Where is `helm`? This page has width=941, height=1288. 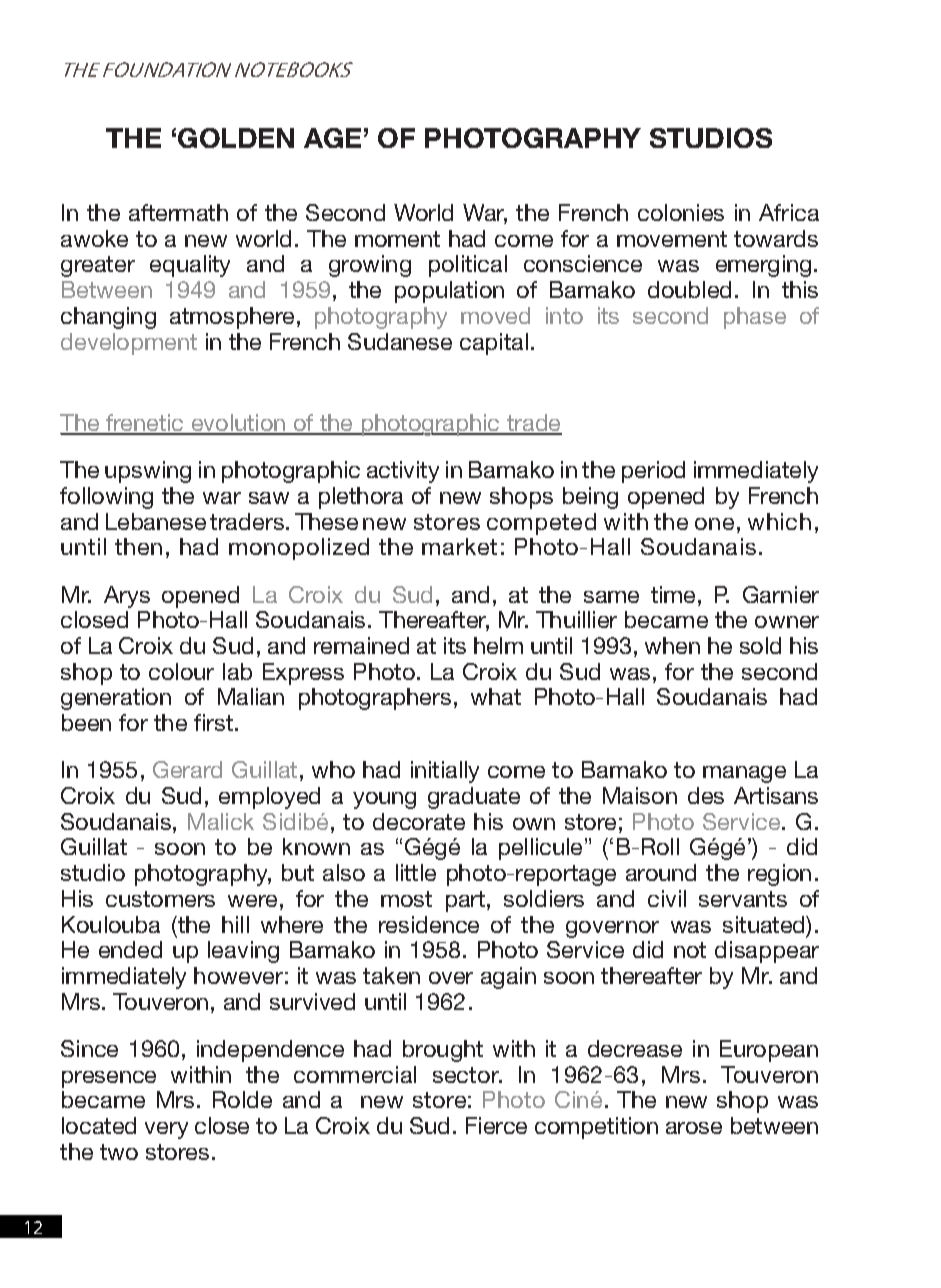
helm is located at coordinates (498, 645).
